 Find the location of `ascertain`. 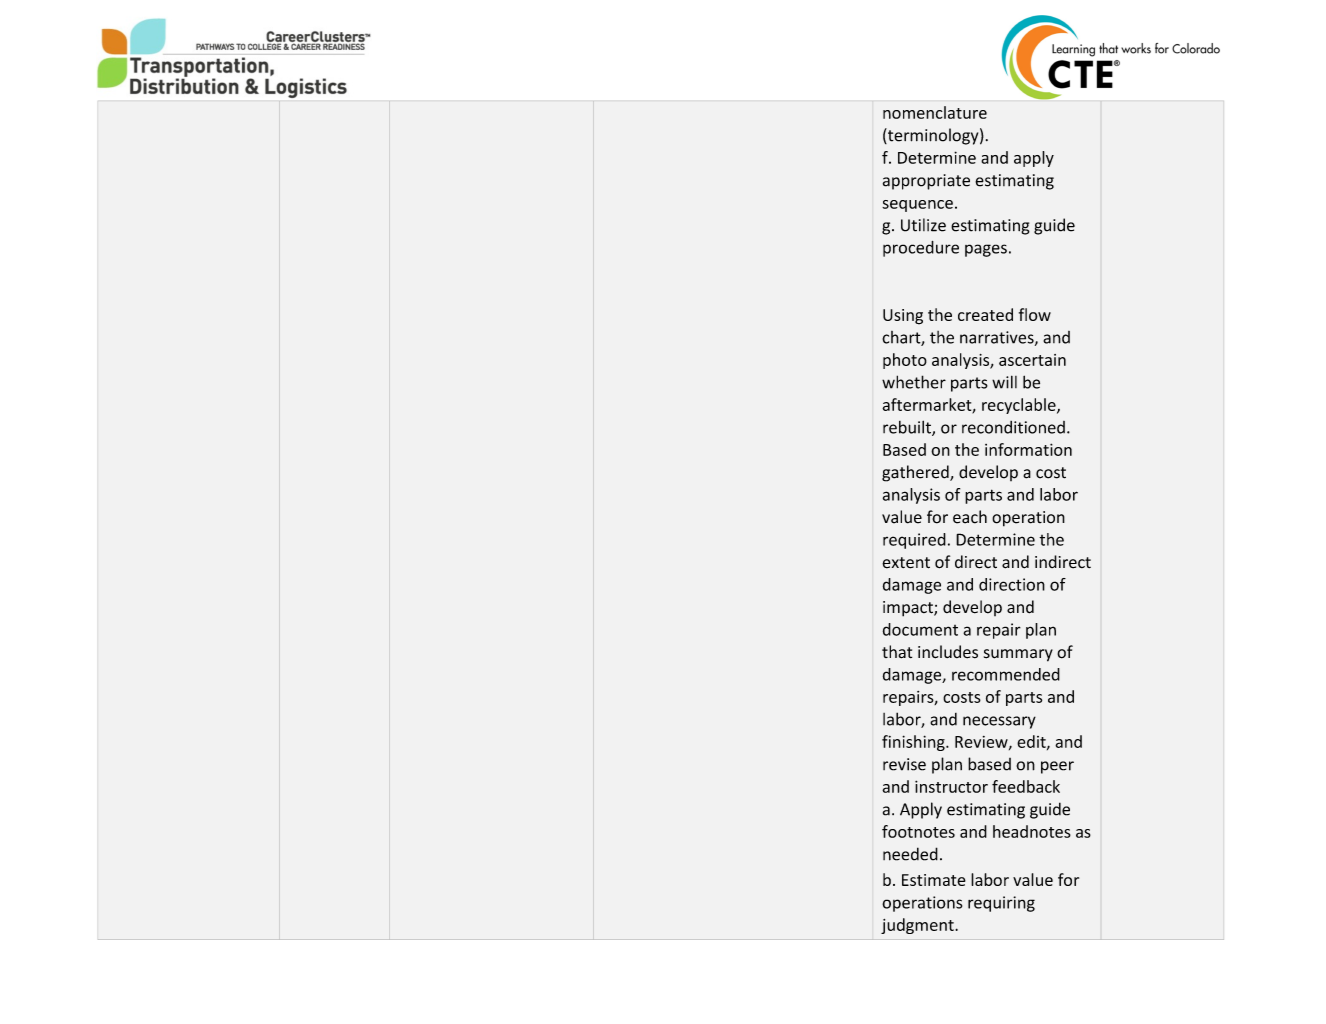

ascertain is located at coordinates (1032, 360).
